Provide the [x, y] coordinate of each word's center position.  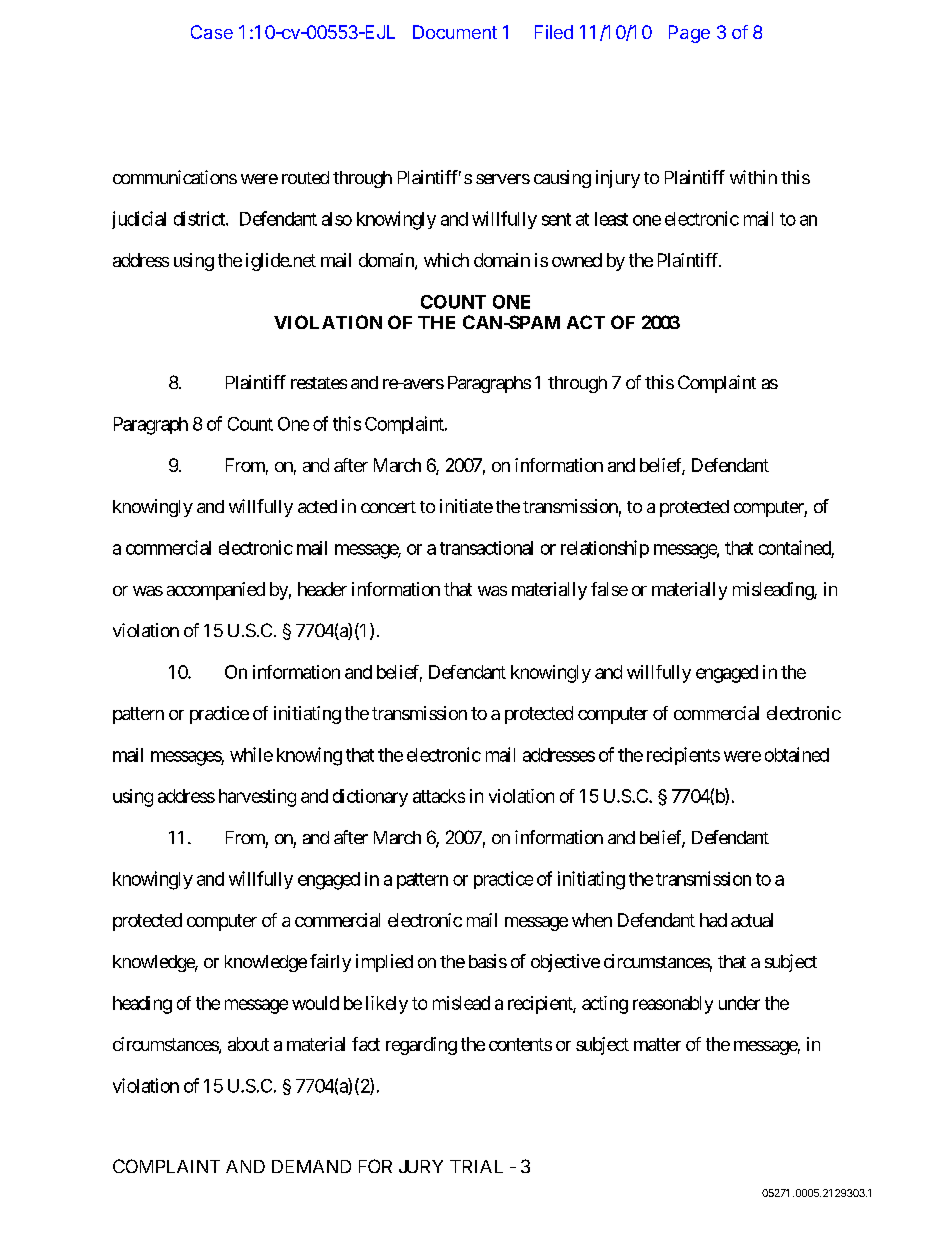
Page [689, 34]
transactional [486, 548]
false [609, 589]
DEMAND [311, 1166]
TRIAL [476, 1166]
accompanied [216, 591]
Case [212, 32]
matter [657, 1044]
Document [455, 32]
